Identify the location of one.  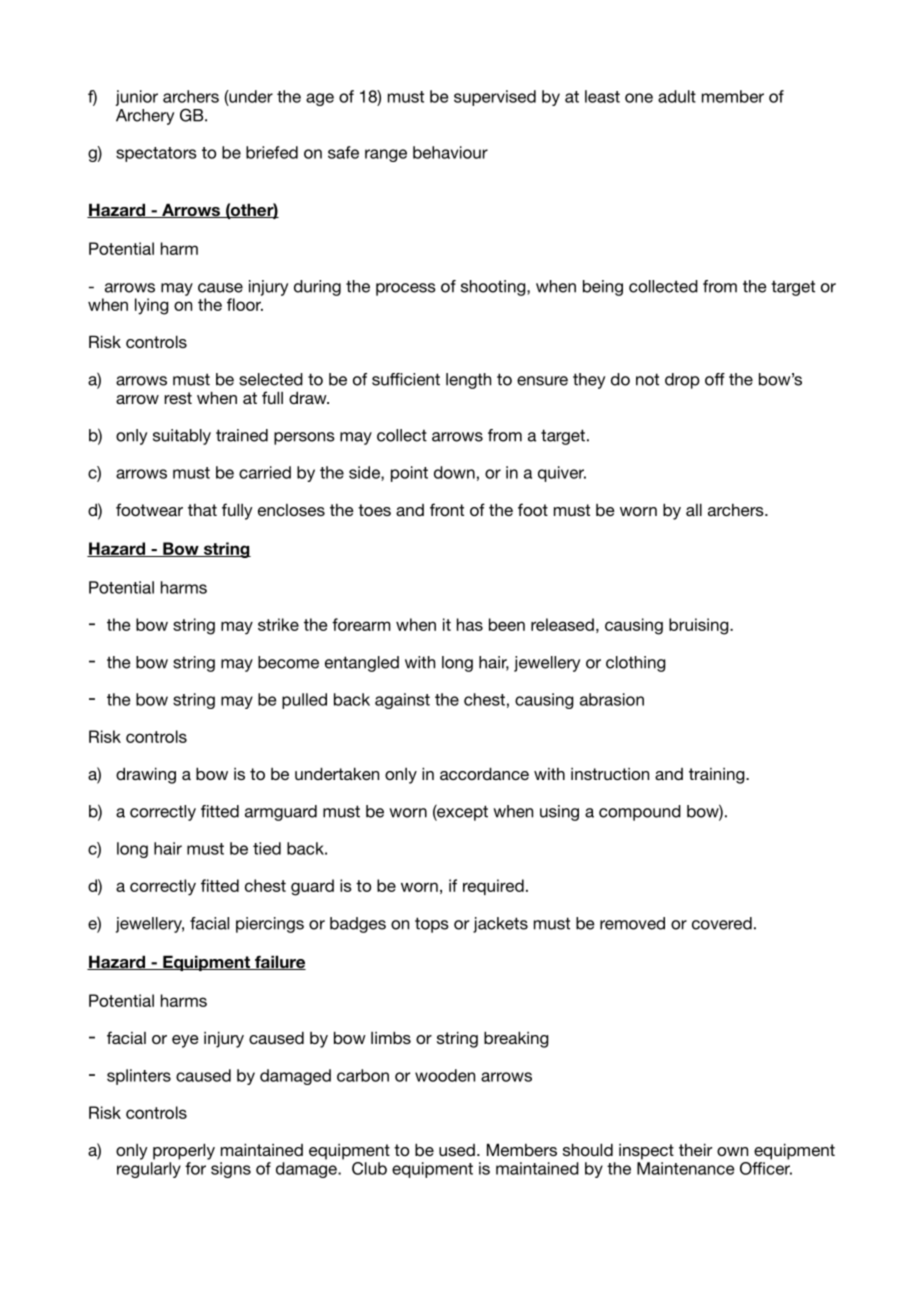
(639, 98).
